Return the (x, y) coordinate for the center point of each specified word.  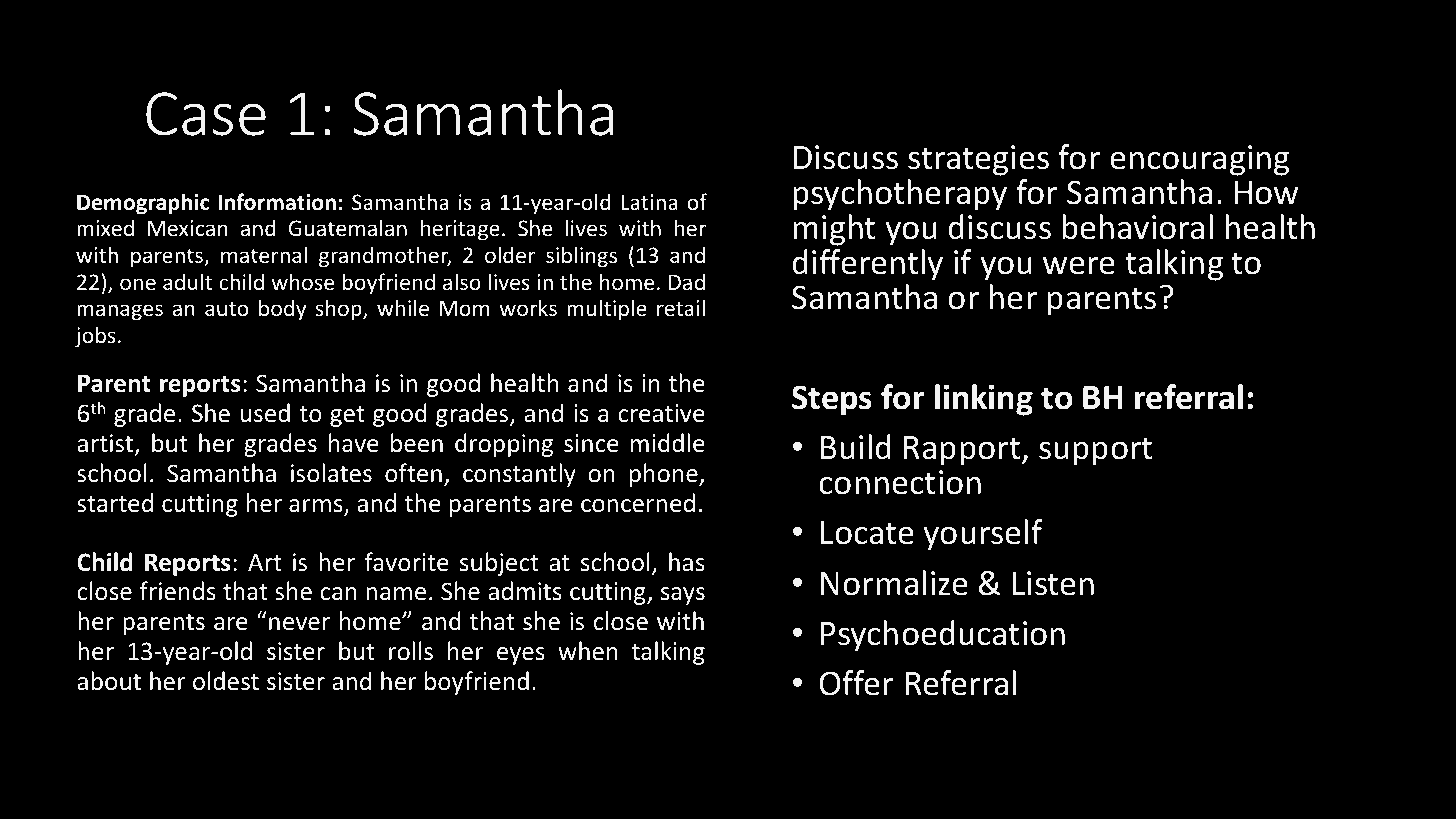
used (265, 413)
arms (317, 507)
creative (661, 413)
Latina (649, 202)
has (687, 562)
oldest (226, 681)
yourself (983, 535)
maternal (264, 255)
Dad (687, 281)
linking (984, 400)
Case (206, 114)
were (1079, 265)
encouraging (1199, 160)
